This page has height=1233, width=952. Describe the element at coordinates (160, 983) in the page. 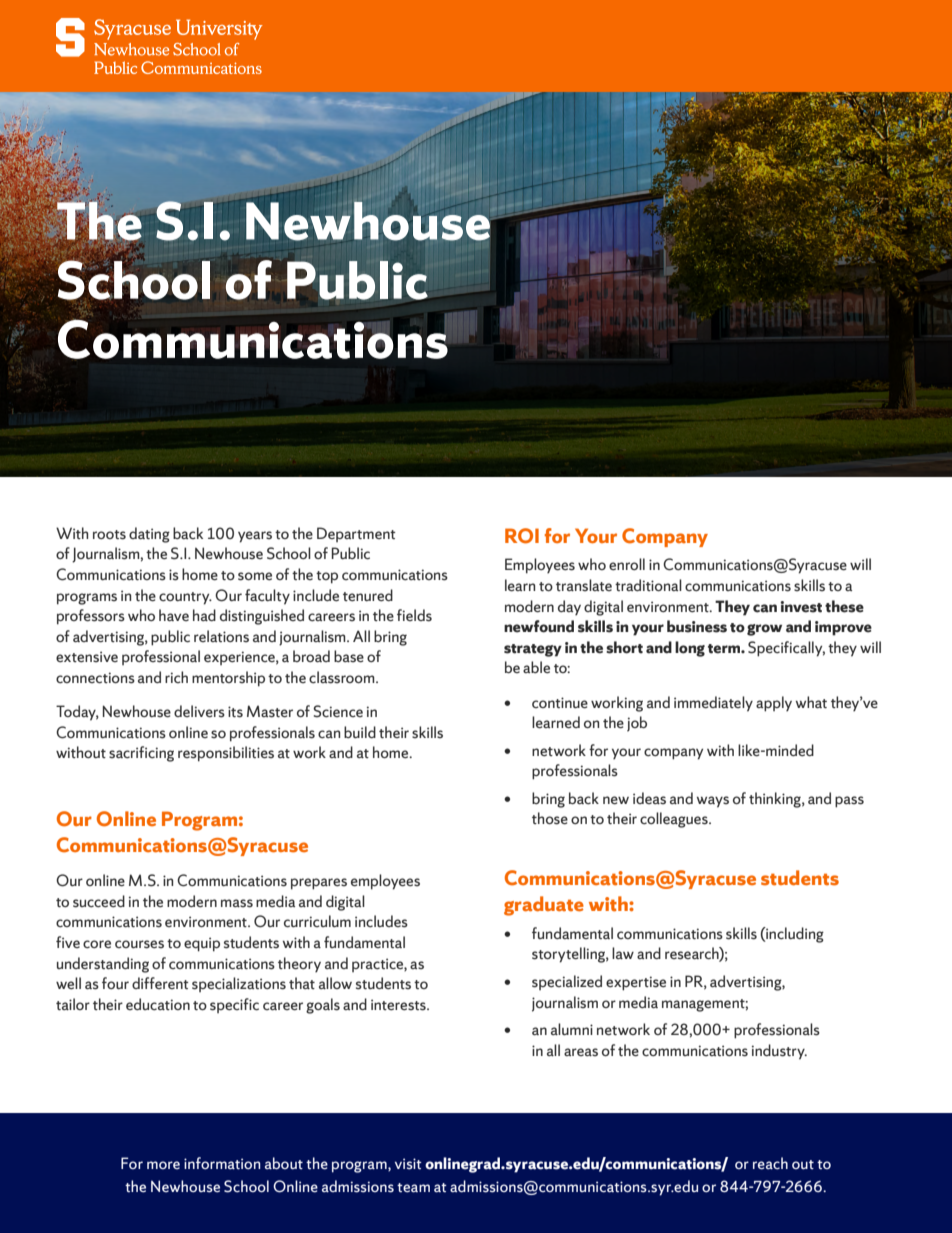

I see `different` at that location.
